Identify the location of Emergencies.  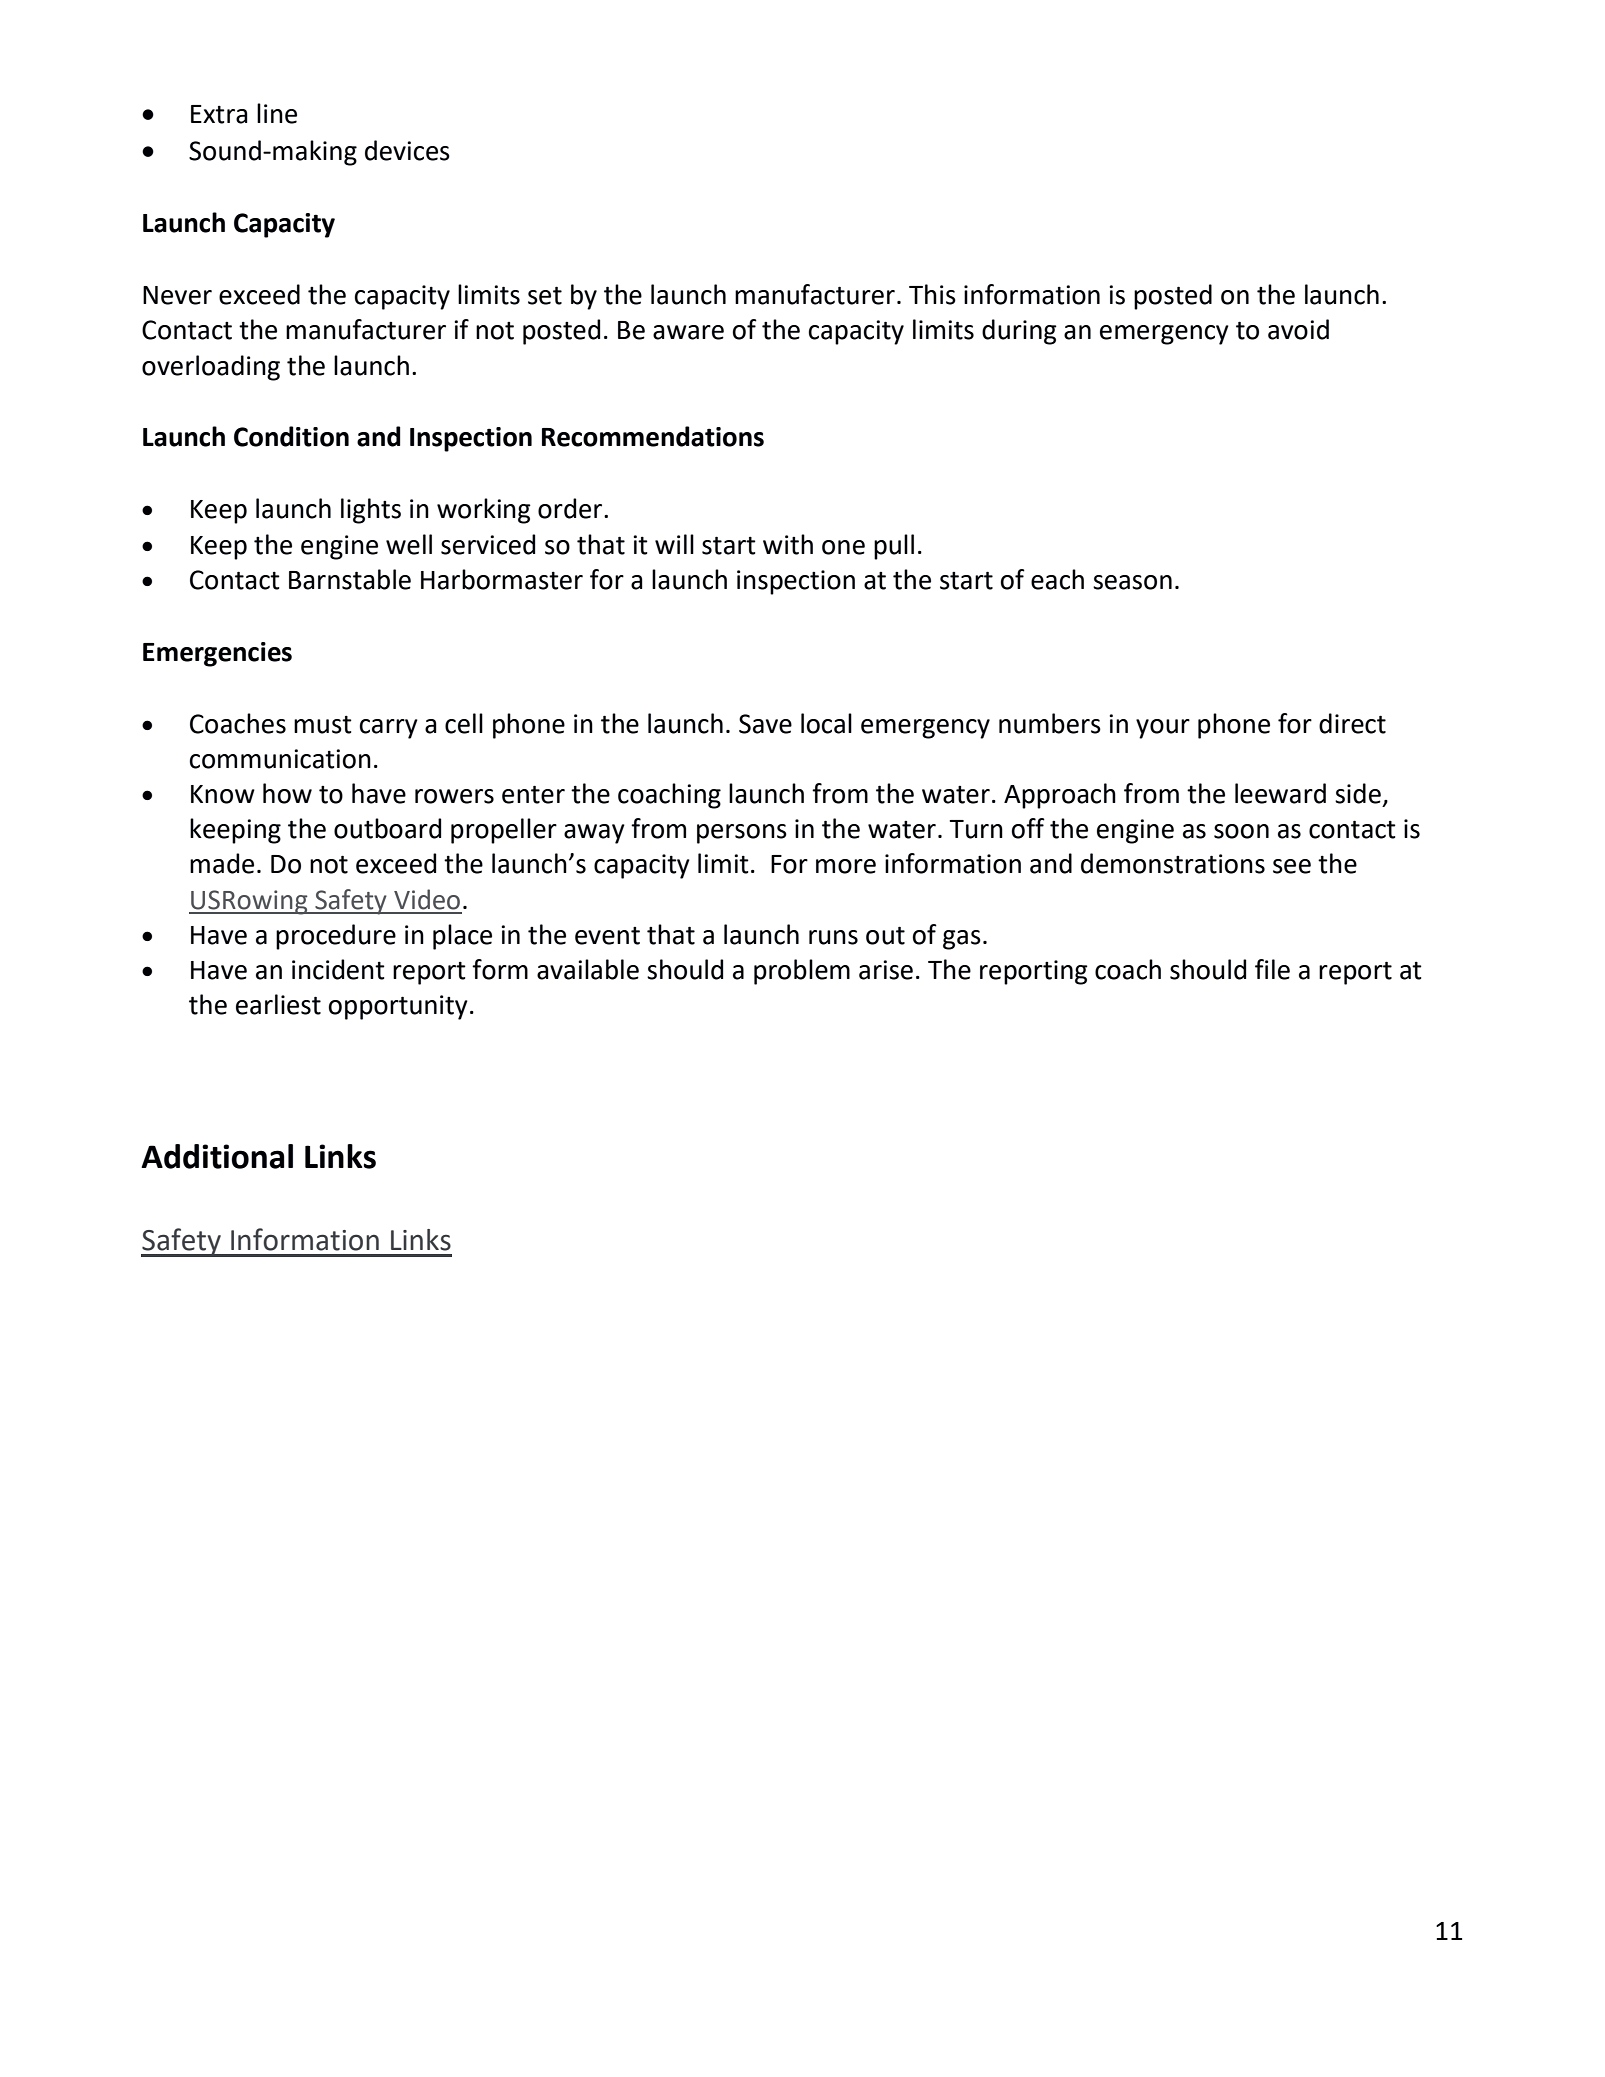
(217, 654).
